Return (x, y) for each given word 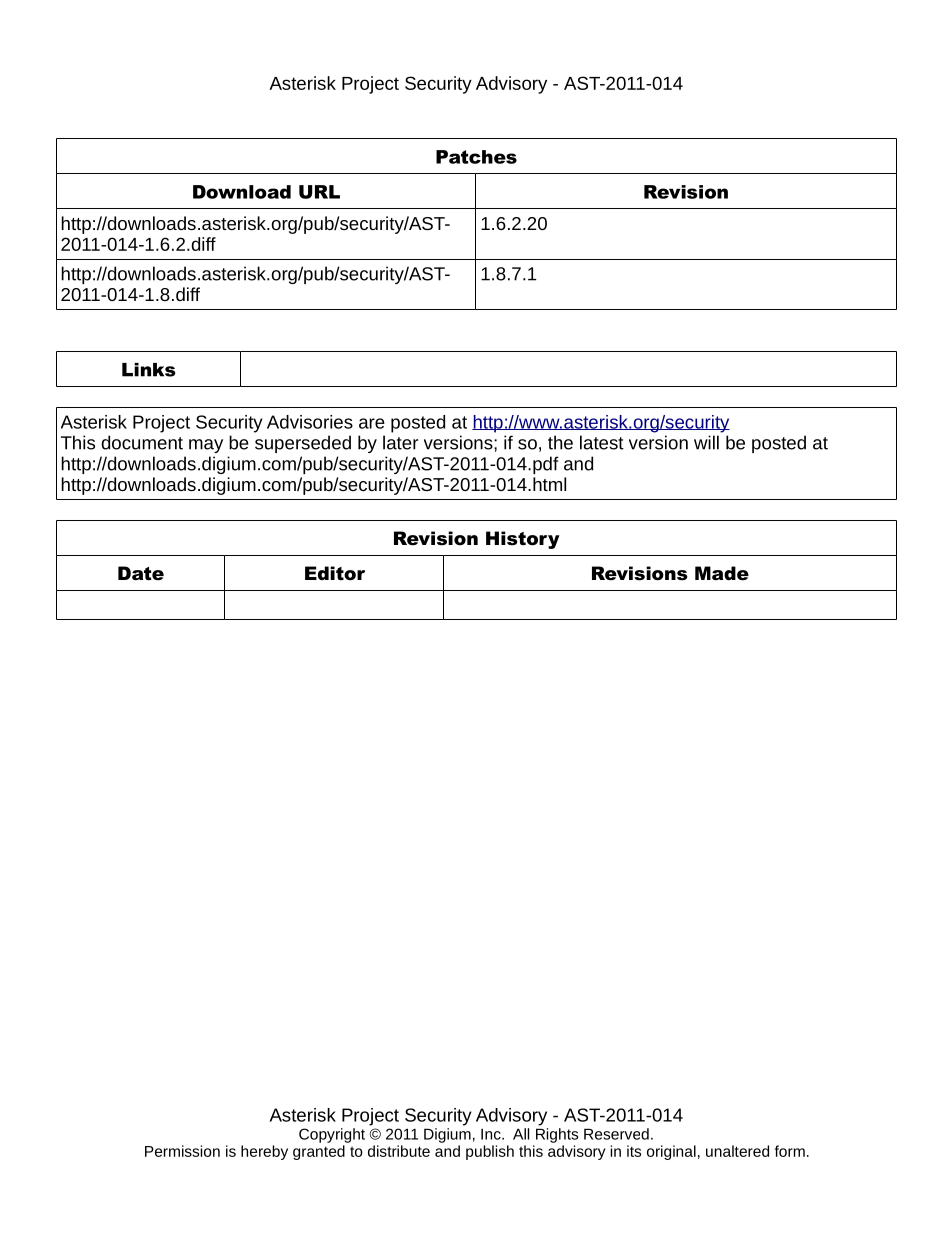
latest (602, 442)
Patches (476, 157)
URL (319, 192)
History (523, 540)
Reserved (616, 1134)
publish (490, 1152)
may (206, 446)
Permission (182, 1151)
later (400, 442)
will (706, 442)
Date (141, 573)
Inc (492, 1134)
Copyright (332, 1135)
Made (722, 573)
